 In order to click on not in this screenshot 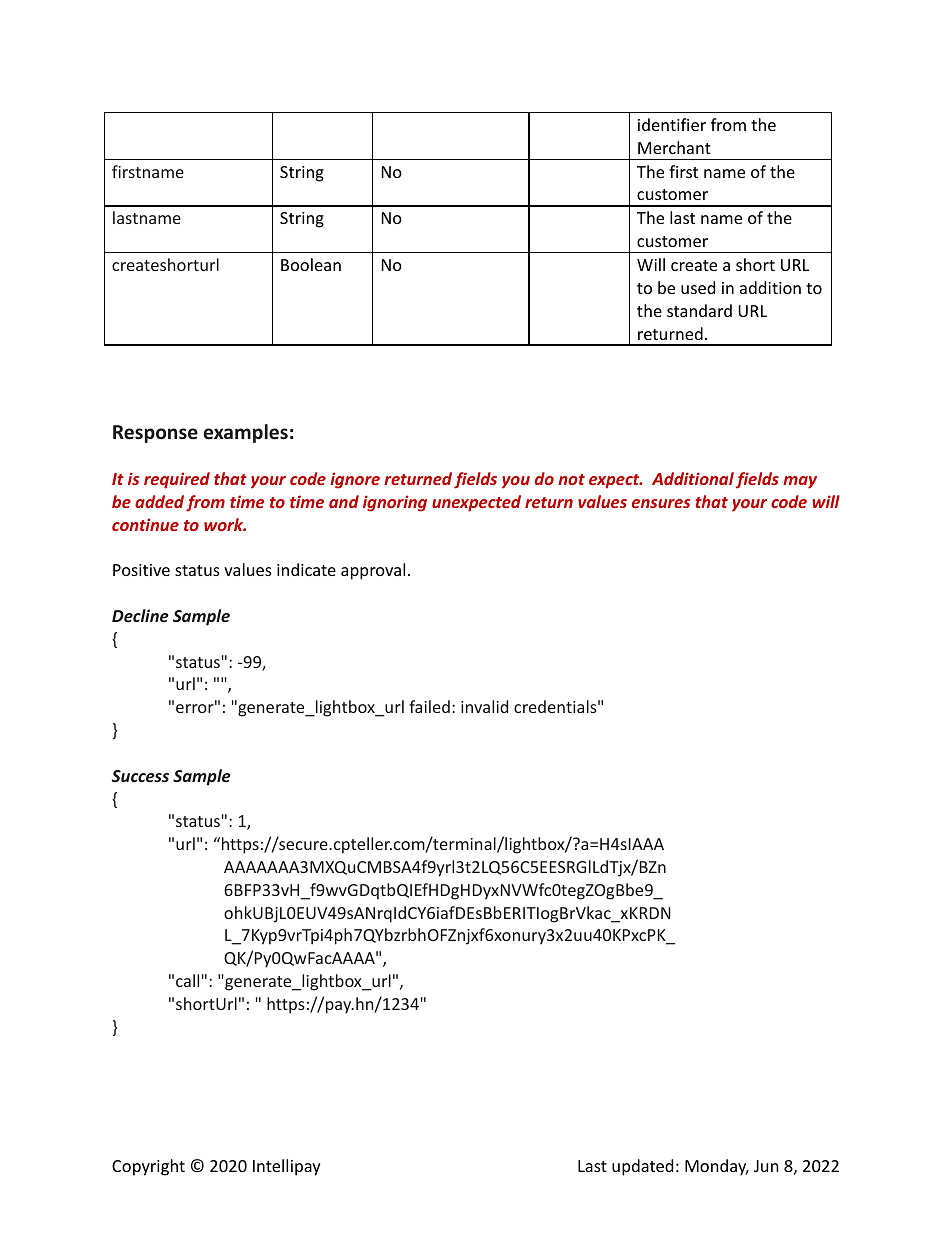, I will do `click(571, 479)`.
